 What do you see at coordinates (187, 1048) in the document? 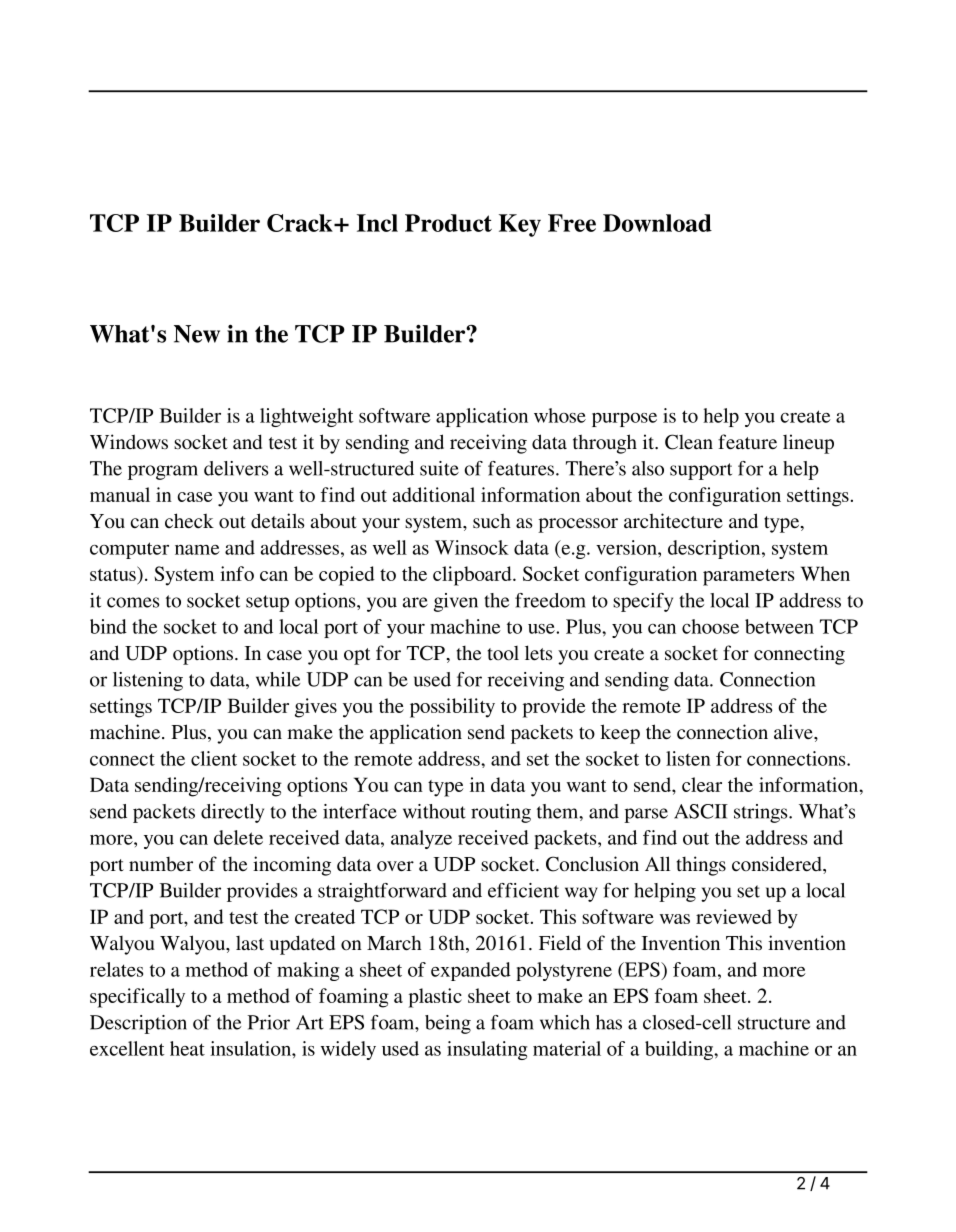
I see `heat` at bounding box center [187, 1048].
